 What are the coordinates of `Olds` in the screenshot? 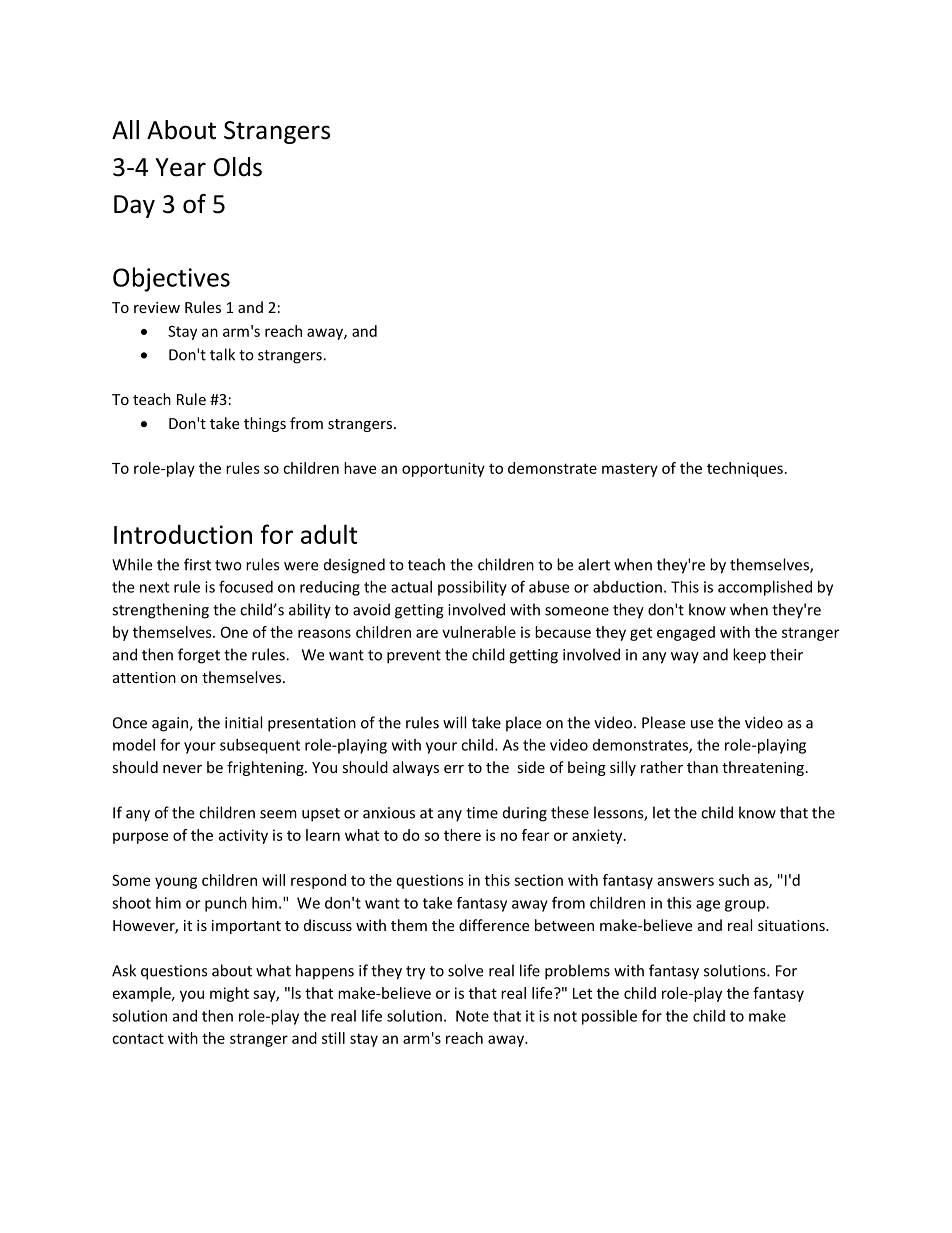 It's located at (238, 167).
